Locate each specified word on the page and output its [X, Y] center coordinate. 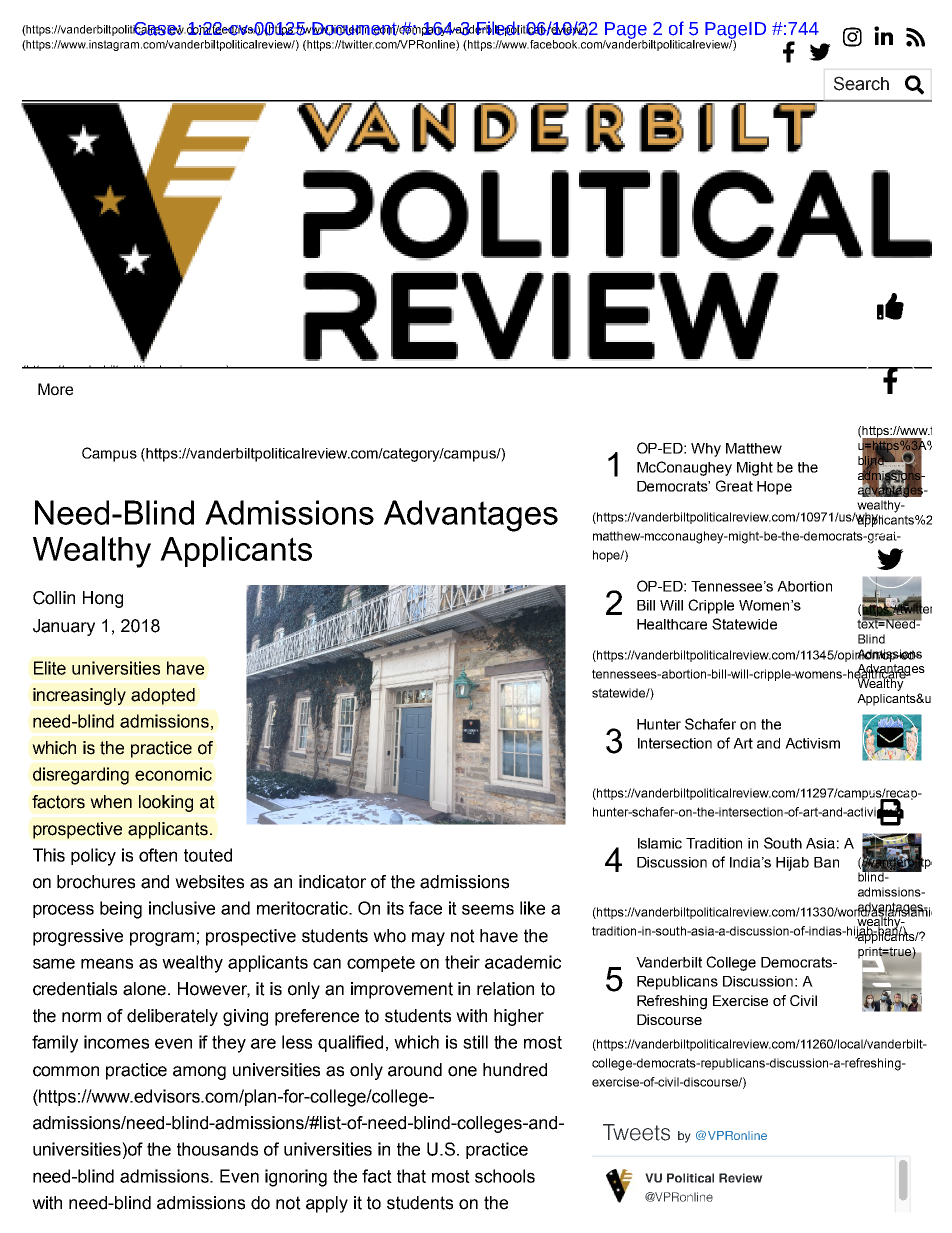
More [55, 389]
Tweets [636, 1132]
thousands [217, 1149]
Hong [103, 599]
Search [861, 83]
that [411, 1176]
